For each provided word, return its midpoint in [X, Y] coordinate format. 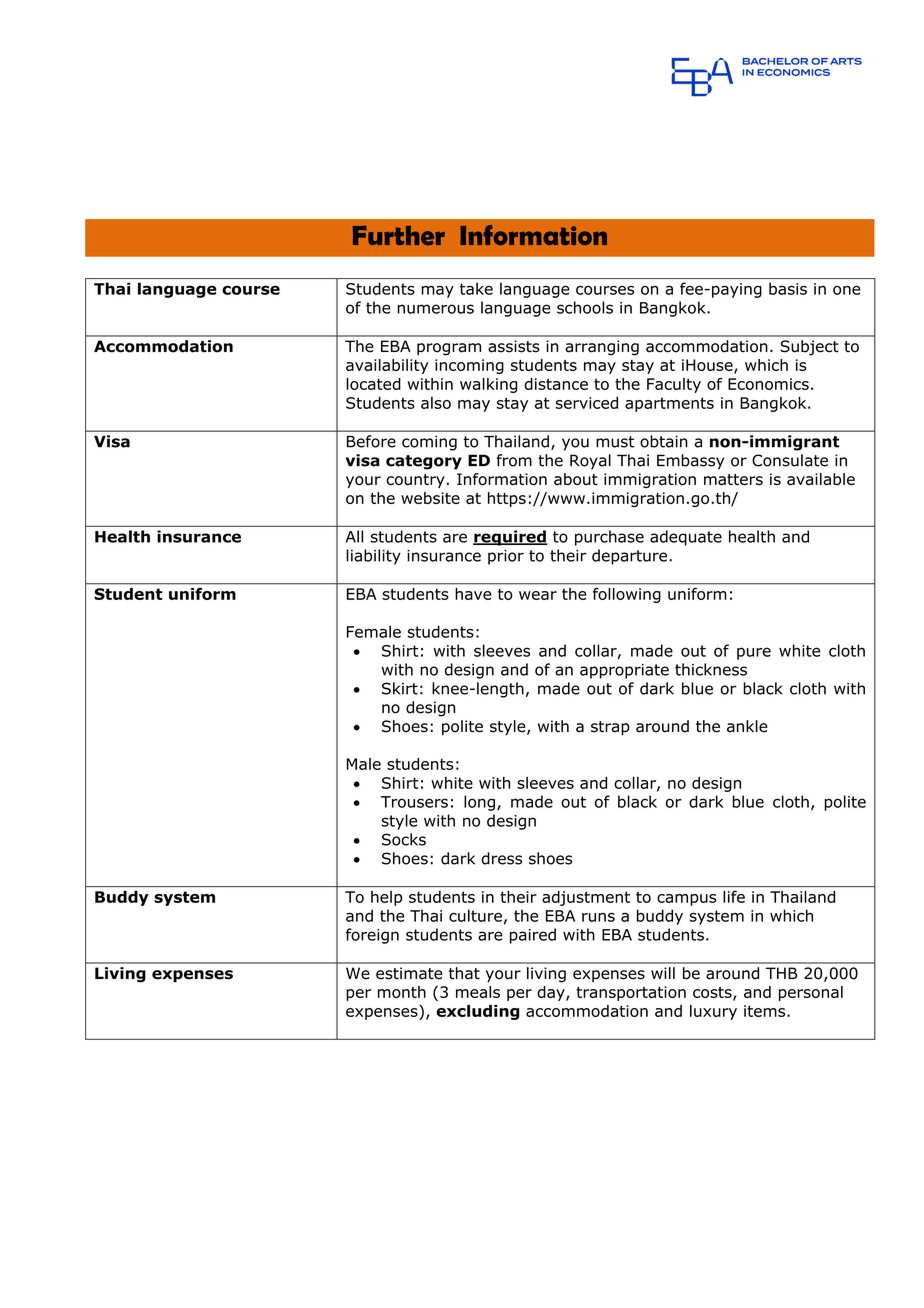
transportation [631, 993]
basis [788, 288]
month [402, 992]
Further [399, 235]
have [473, 594]
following [626, 595]
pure [754, 653]
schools [585, 307]
